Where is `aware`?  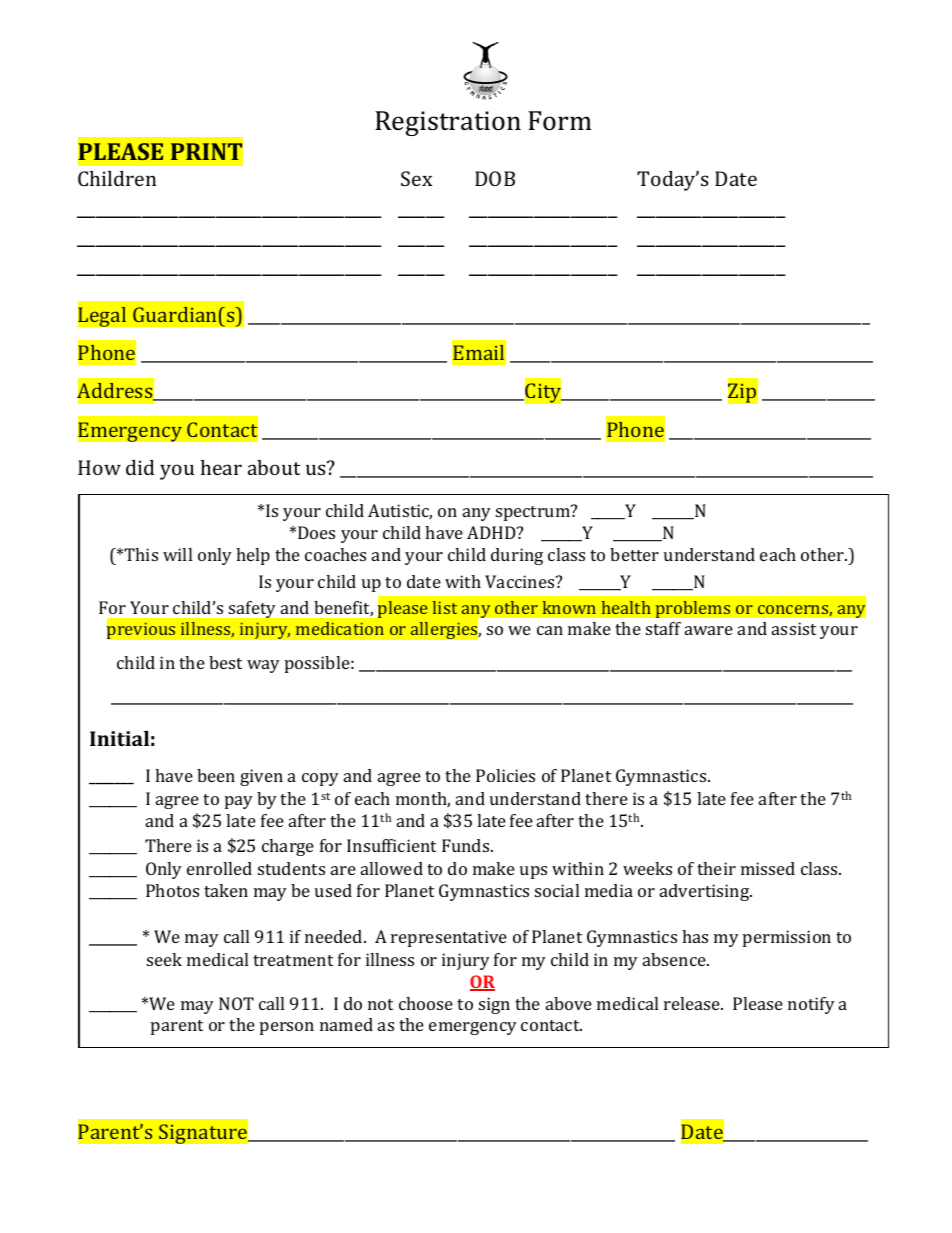 aware is located at coordinates (709, 630).
